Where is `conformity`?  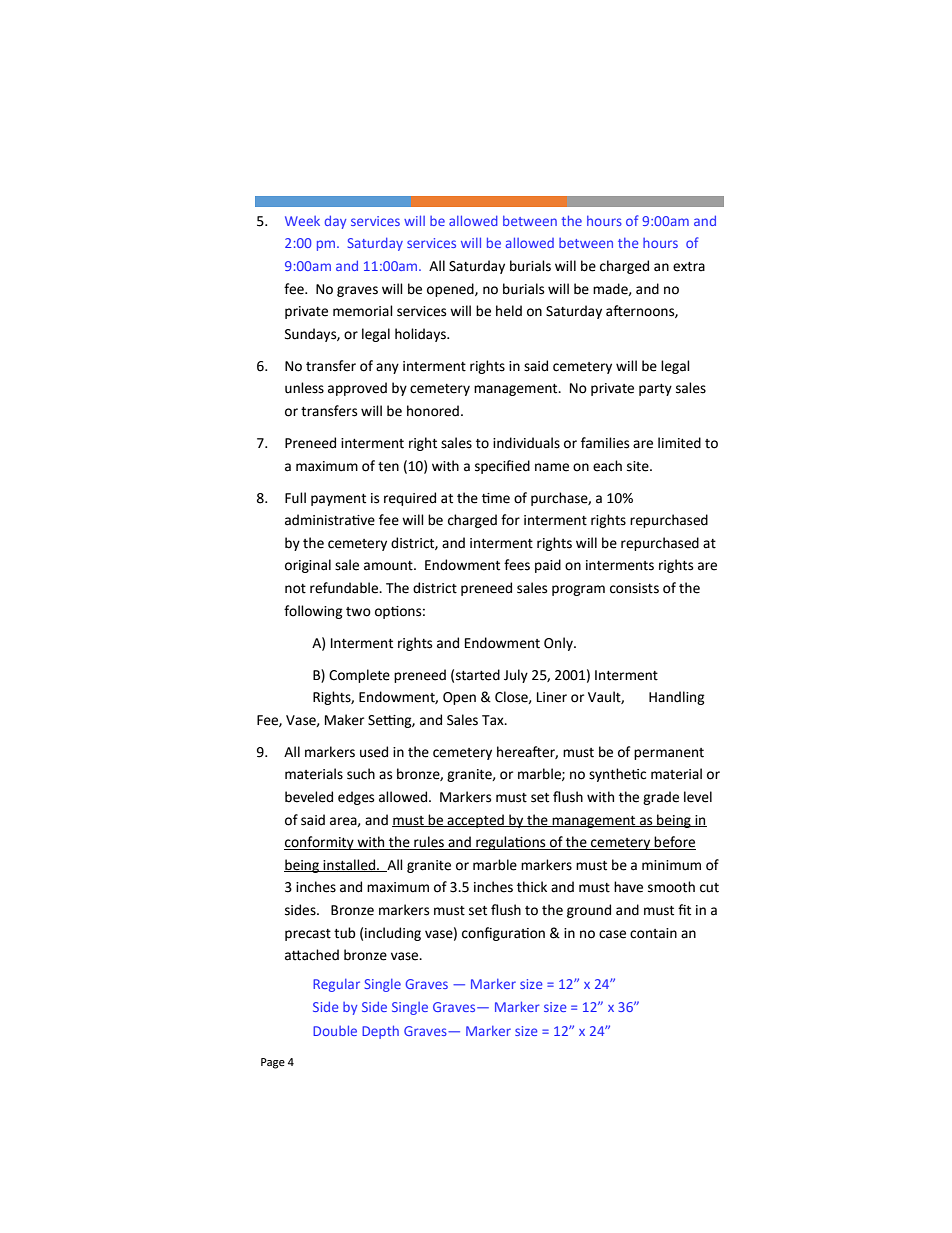 conformity is located at coordinates (320, 843).
